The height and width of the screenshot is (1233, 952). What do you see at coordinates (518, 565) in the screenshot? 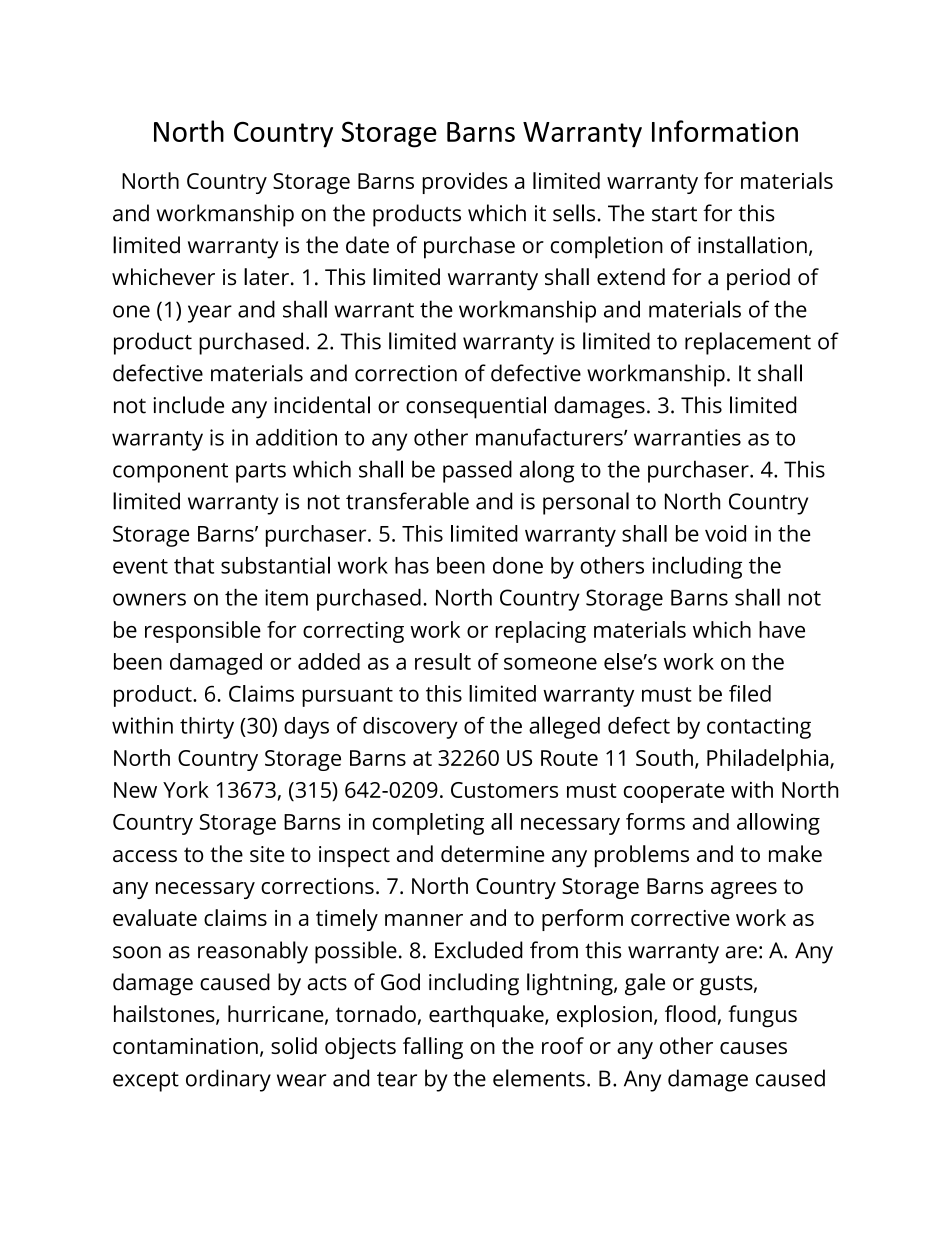
I see `done` at bounding box center [518, 565].
